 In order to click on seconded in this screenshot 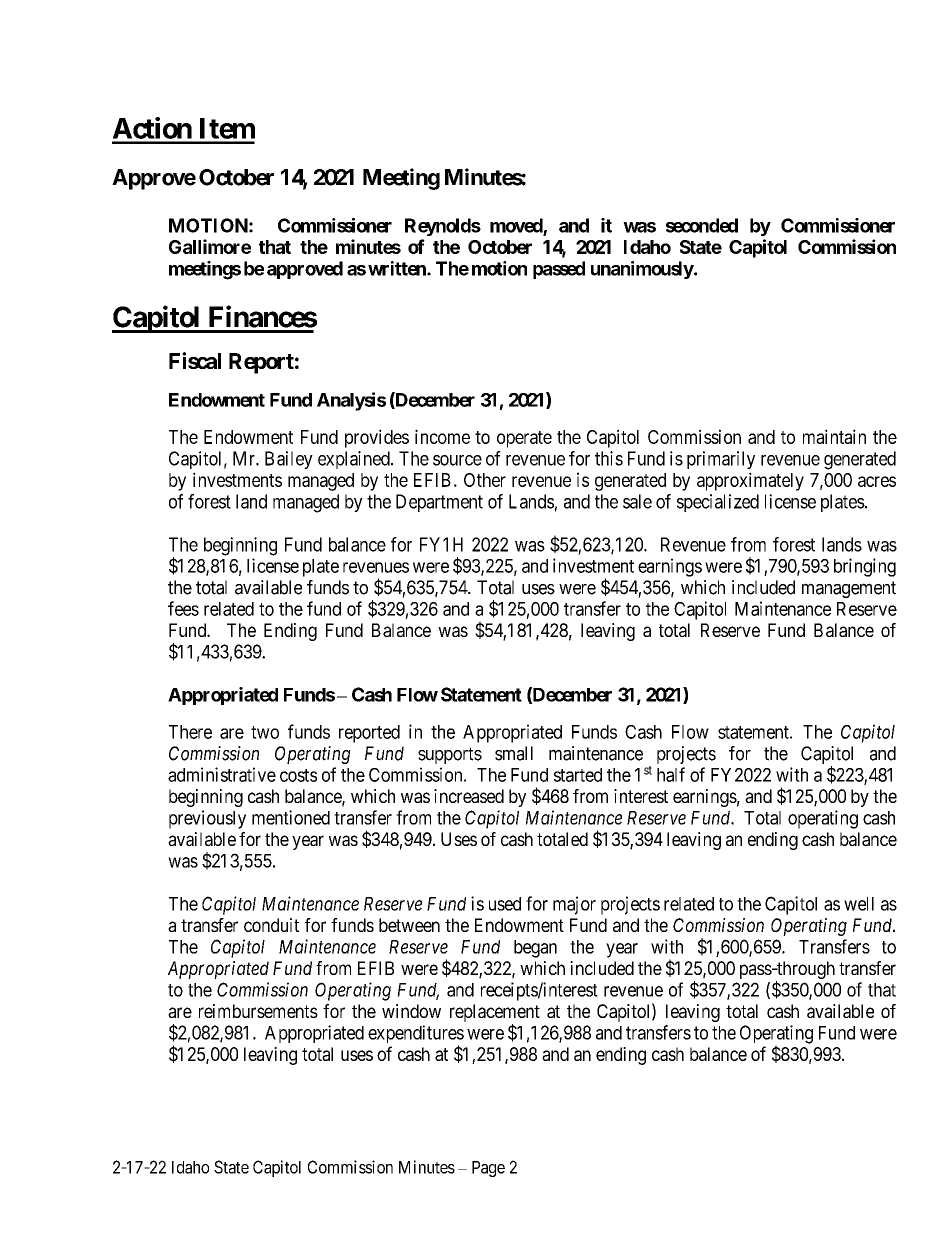, I will do `click(702, 225)`.
